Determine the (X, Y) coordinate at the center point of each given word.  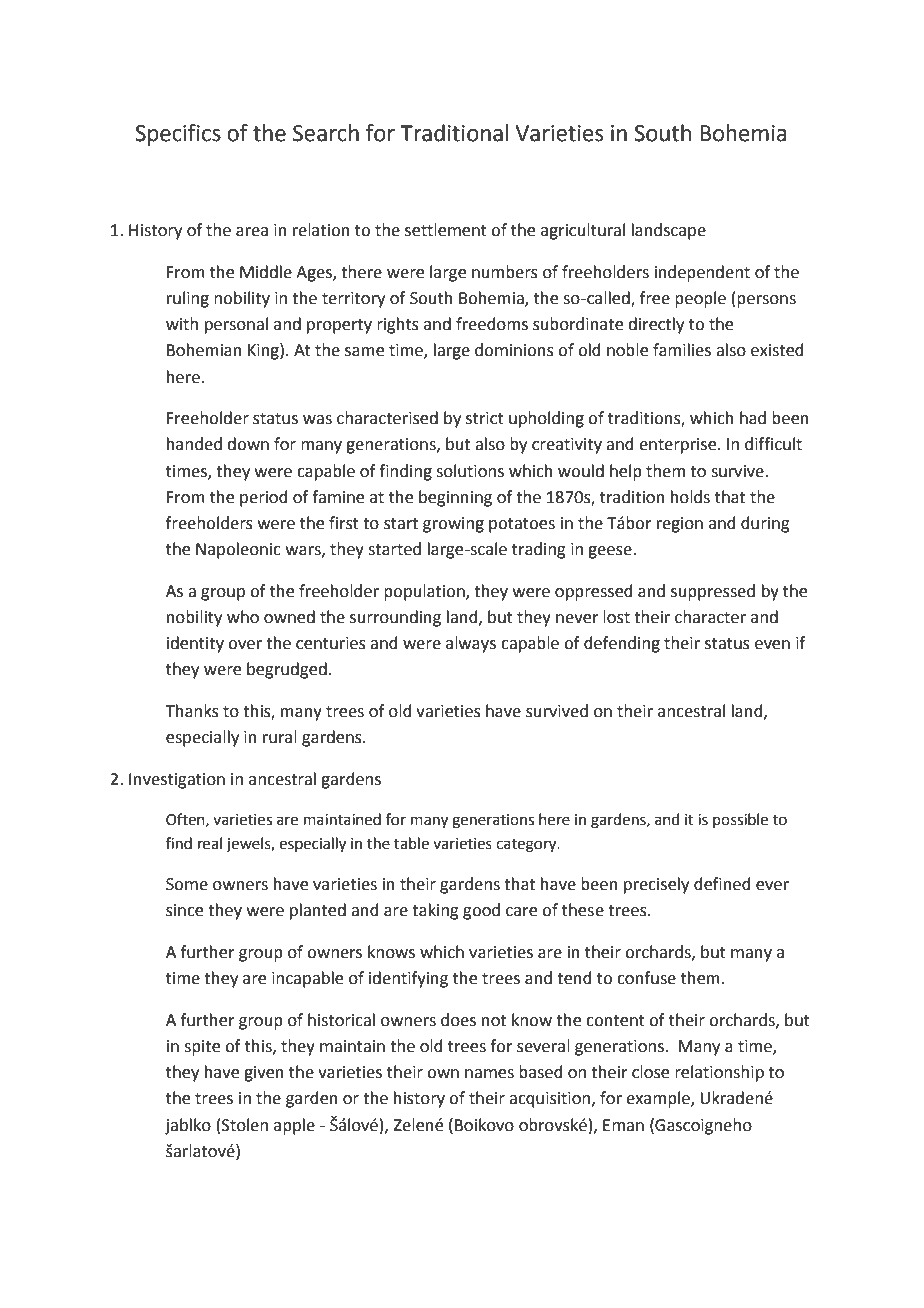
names (489, 1074)
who (243, 617)
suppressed (713, 592)
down (248, 444)
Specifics (178, 135)
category (527, 846)
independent (702, 273)
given (264, 1074)
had (753, 418)
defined (722, 884)
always (471, 644)
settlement (446, 230)
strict (485, 418)
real (210, 843)
